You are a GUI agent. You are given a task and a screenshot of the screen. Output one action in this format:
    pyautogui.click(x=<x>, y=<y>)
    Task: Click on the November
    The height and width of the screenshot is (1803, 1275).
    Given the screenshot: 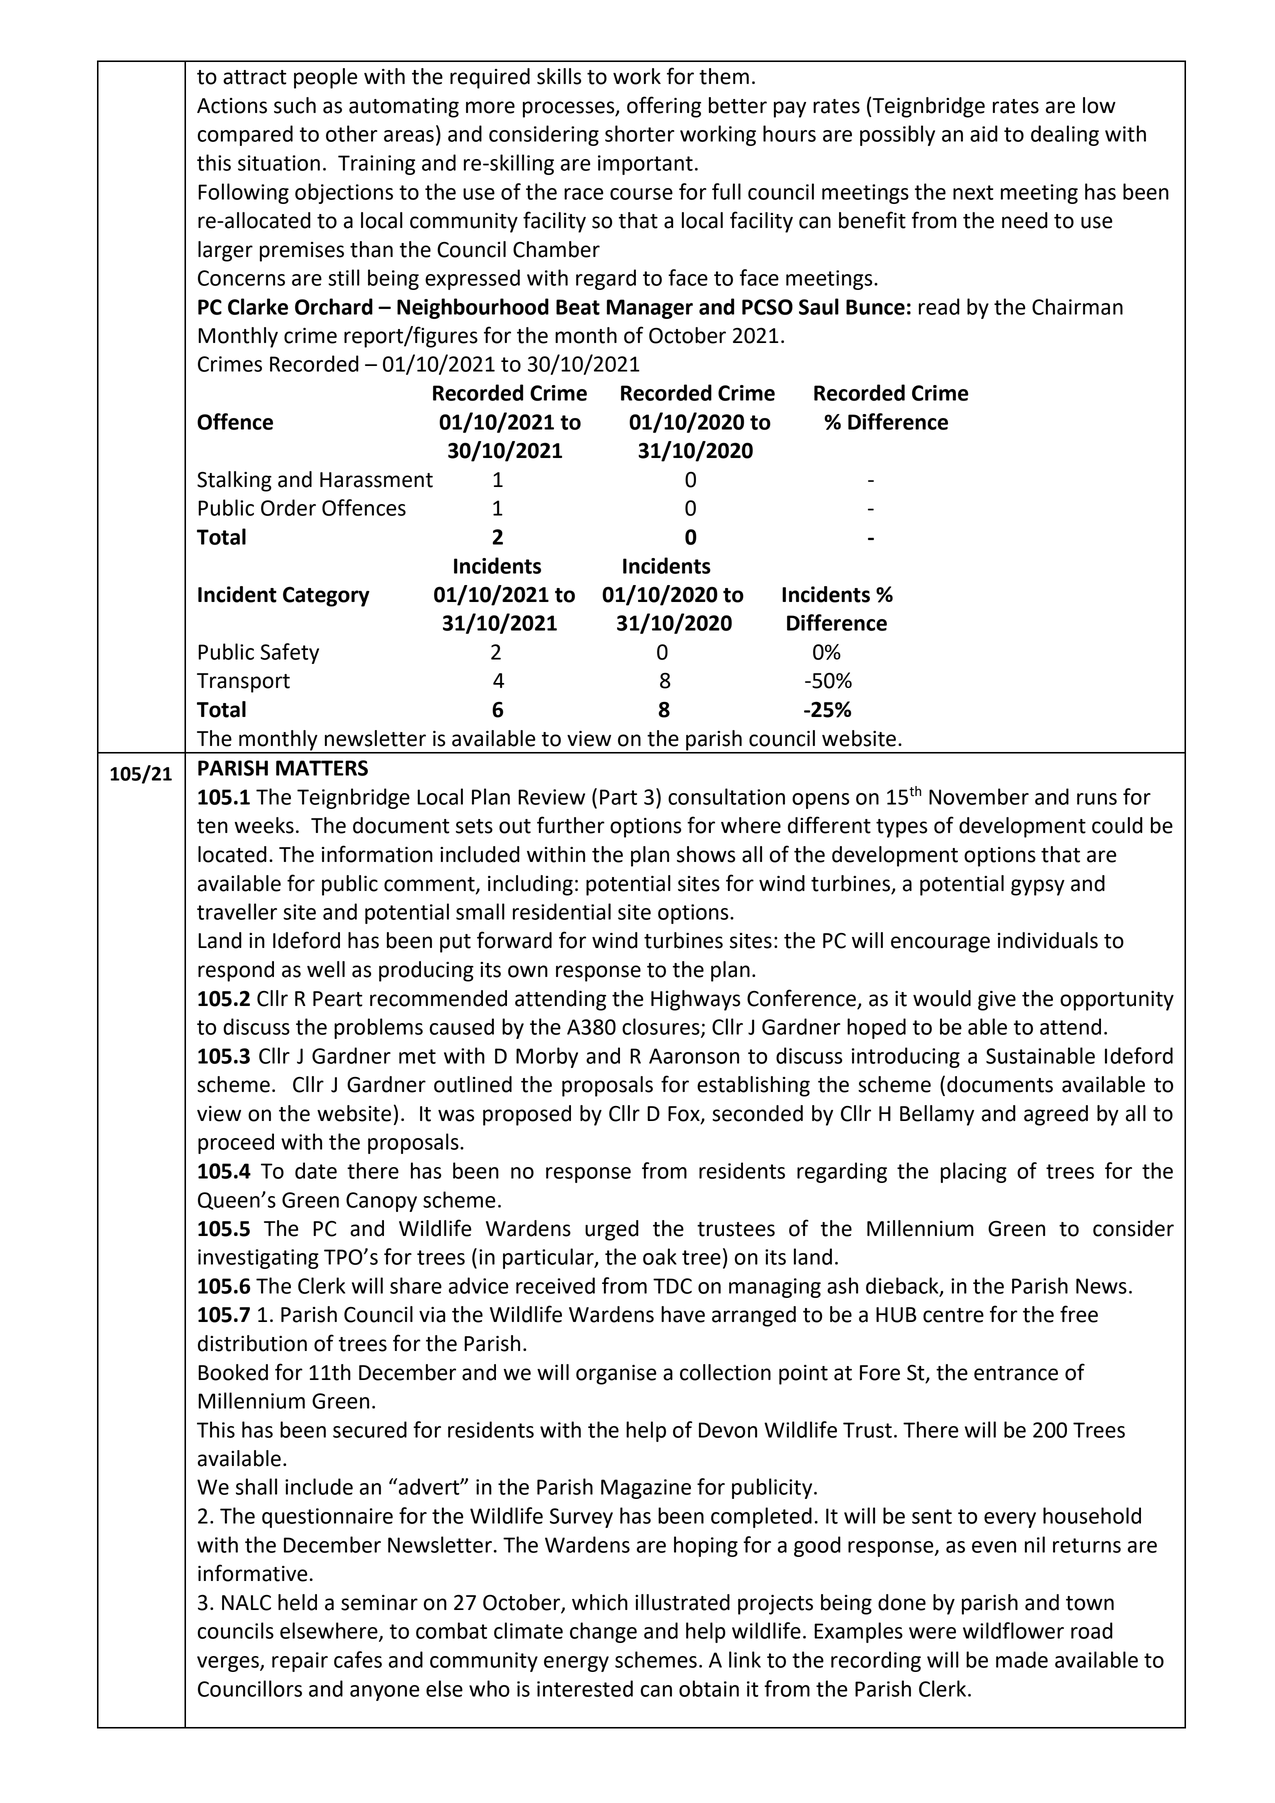 What is the action you would take?
    pyautogui.click(x=979, y=796)
